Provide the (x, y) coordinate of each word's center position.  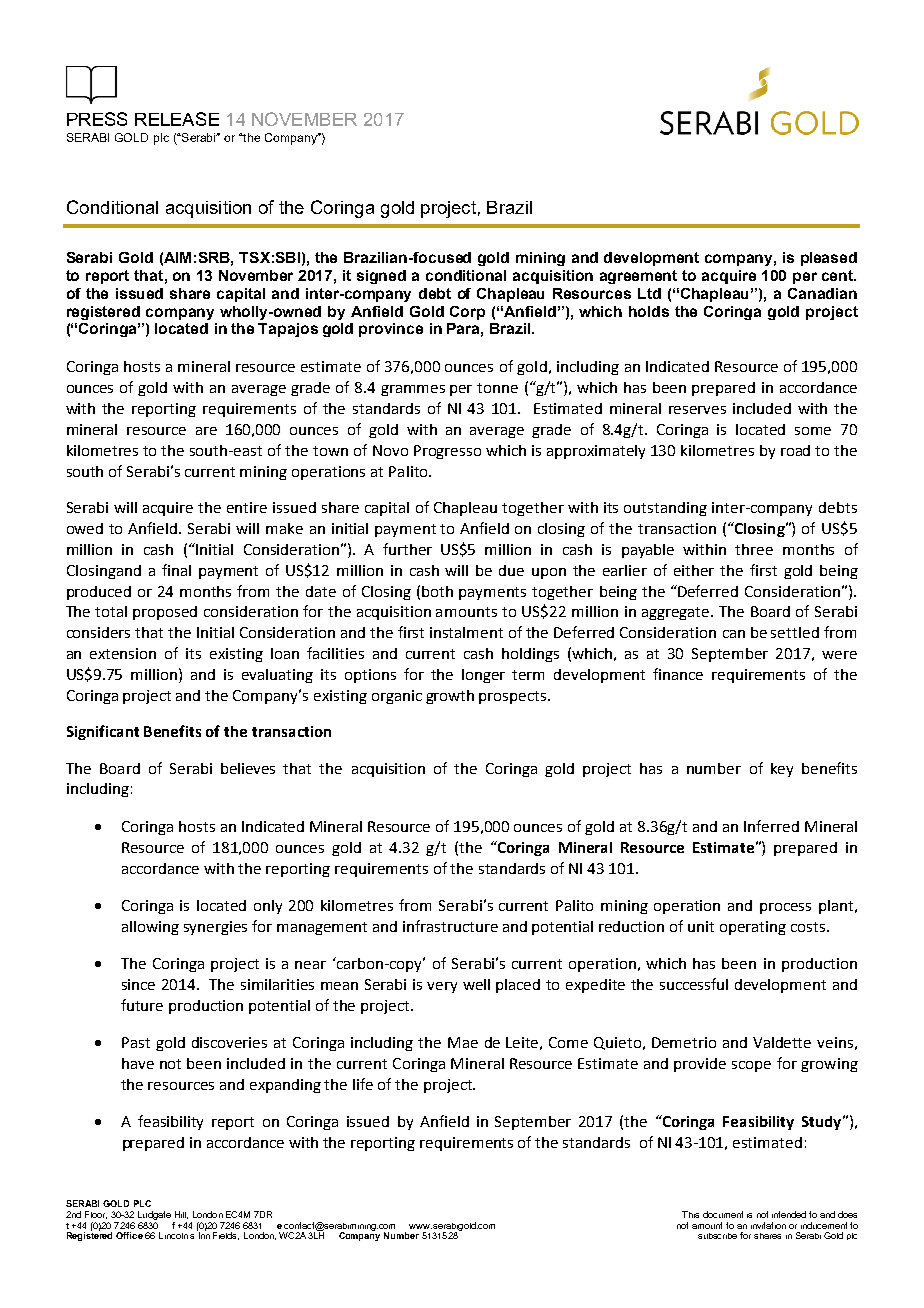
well (476, 984)
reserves (697, 410)
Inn (203, 1234)
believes (248, 768)
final (176, 570)
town (330, 451)
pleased (829, 259)
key (782, 770)
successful (694, 984)
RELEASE (177, 119)
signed (381, 277)
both (437, 591)
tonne (497, 388)
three (754, 549)
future (142, 1005)
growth (450, 697)
